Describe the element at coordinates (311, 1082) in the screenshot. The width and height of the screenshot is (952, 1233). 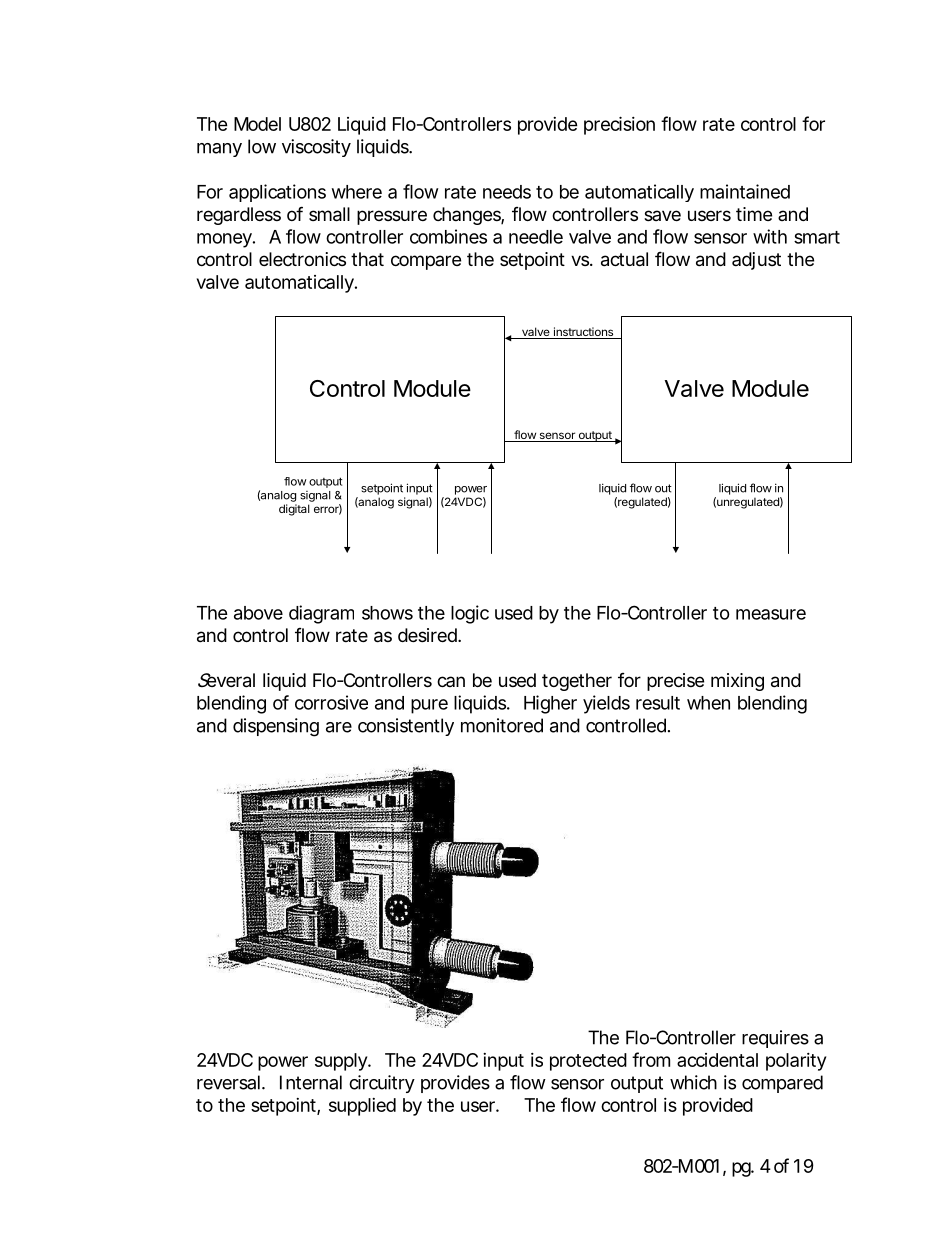
I see `Internal` at that location.
